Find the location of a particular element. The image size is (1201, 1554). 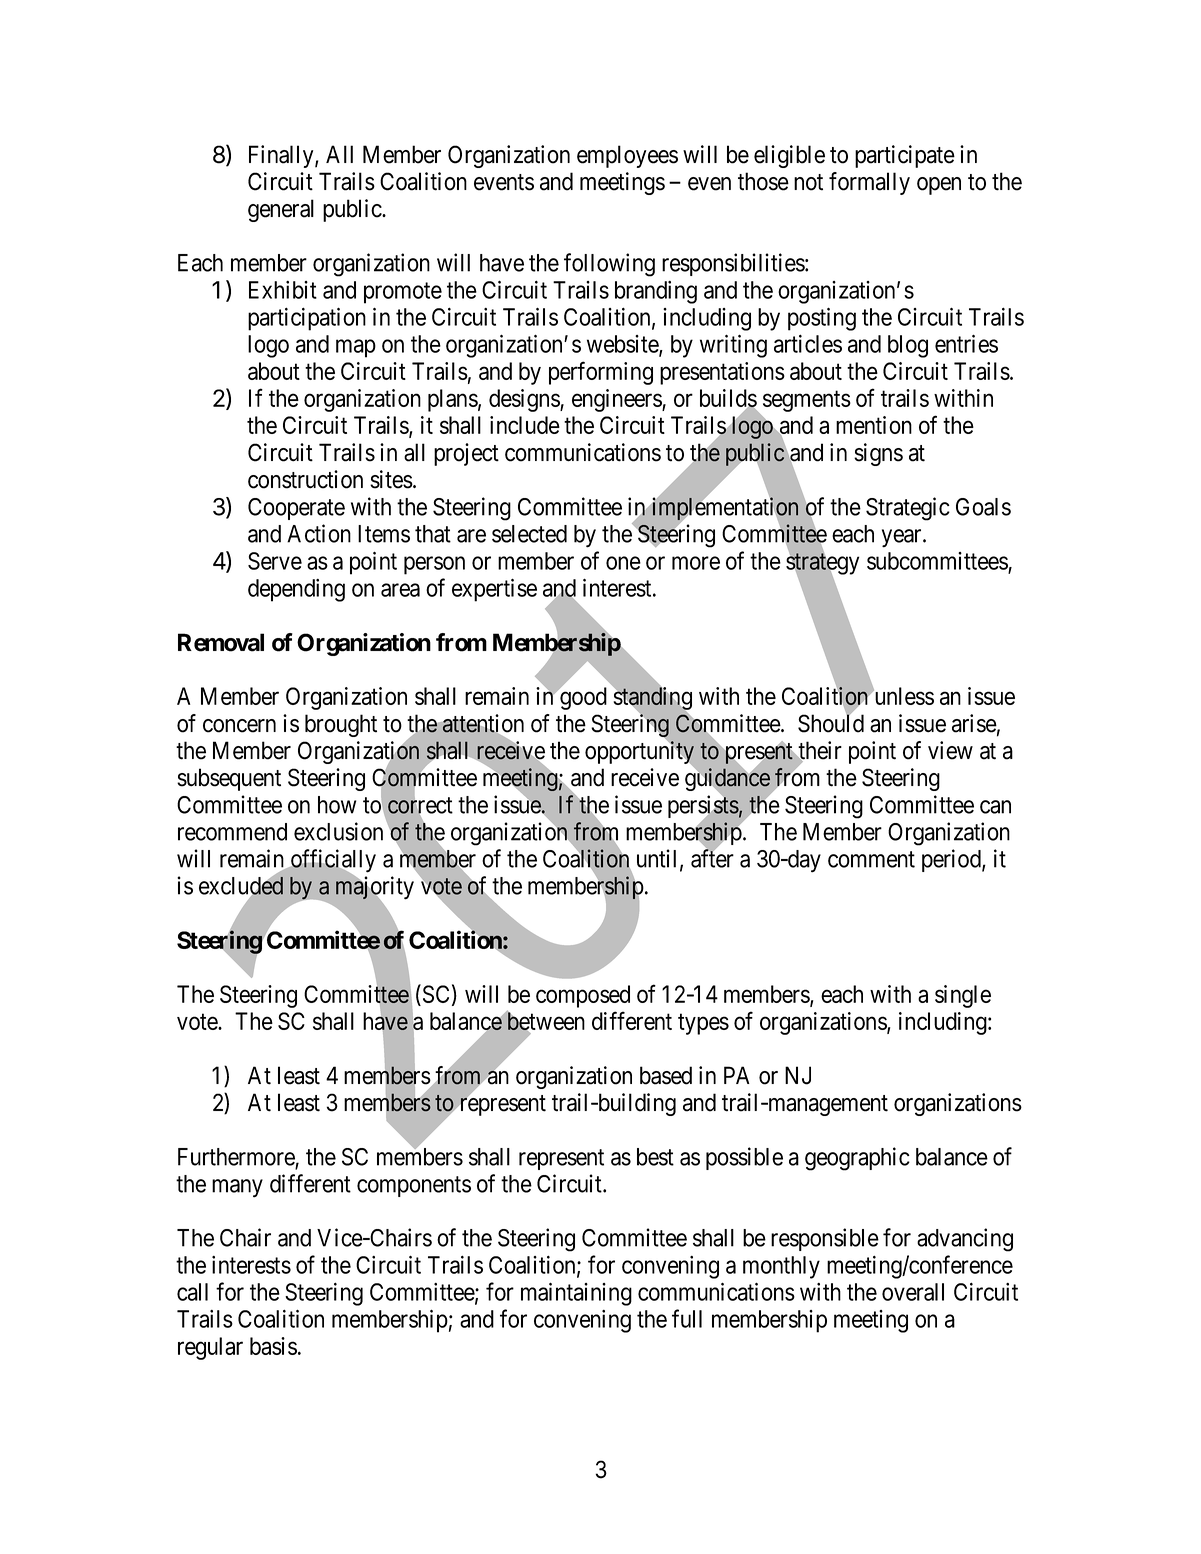

basis is located at coordinates (273, 1346).
